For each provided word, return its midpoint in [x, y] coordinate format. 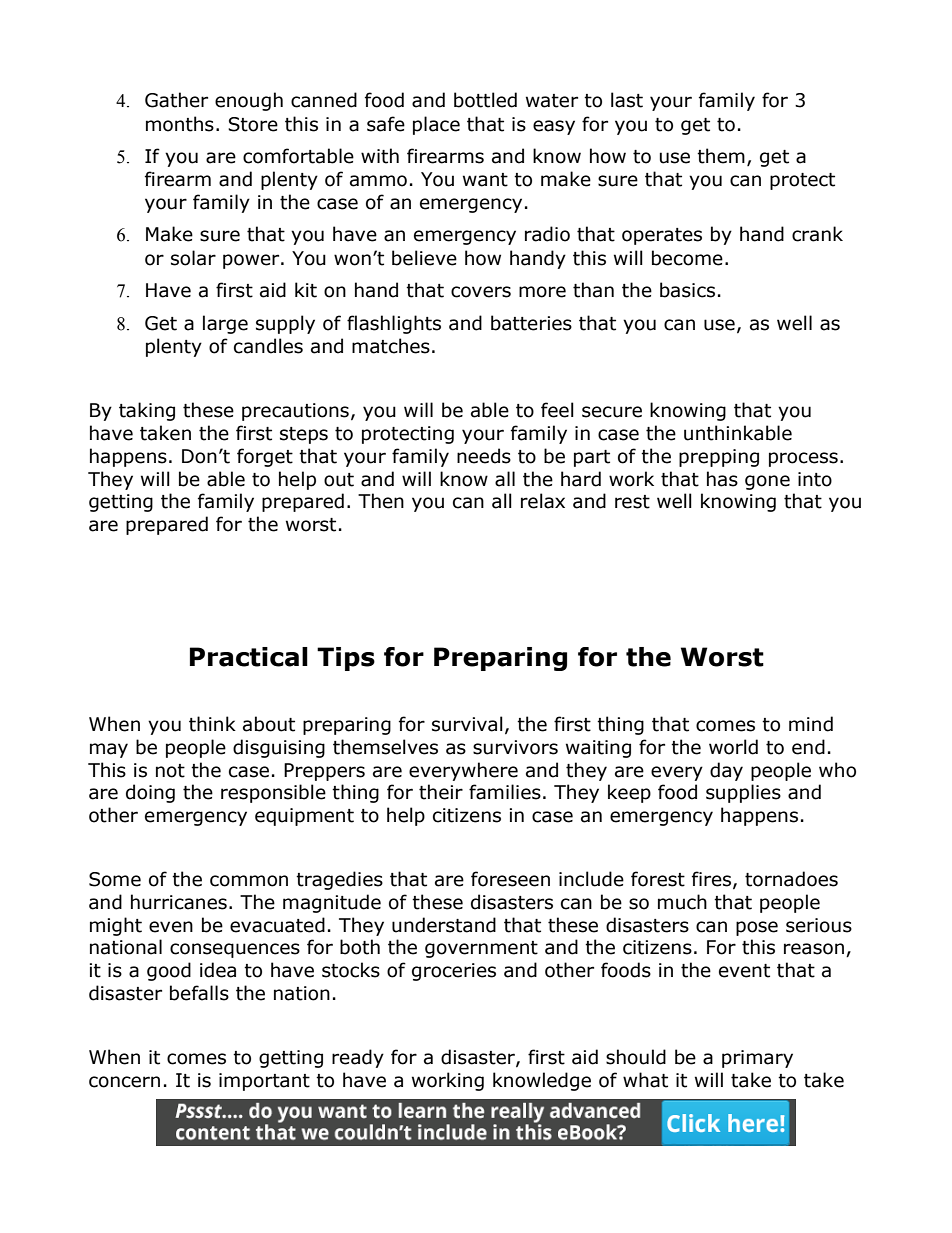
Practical [249, 657]
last [627, 100]
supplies [743, 793]
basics [687, 290]
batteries [531, 323]
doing [150, 793]
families [505, 792]
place [436, 125]
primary [757, 1059]
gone [767, 482]
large [225, 324]
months [180, 124]
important [264, 1082]
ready [358, 1058]
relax [543, 501]
